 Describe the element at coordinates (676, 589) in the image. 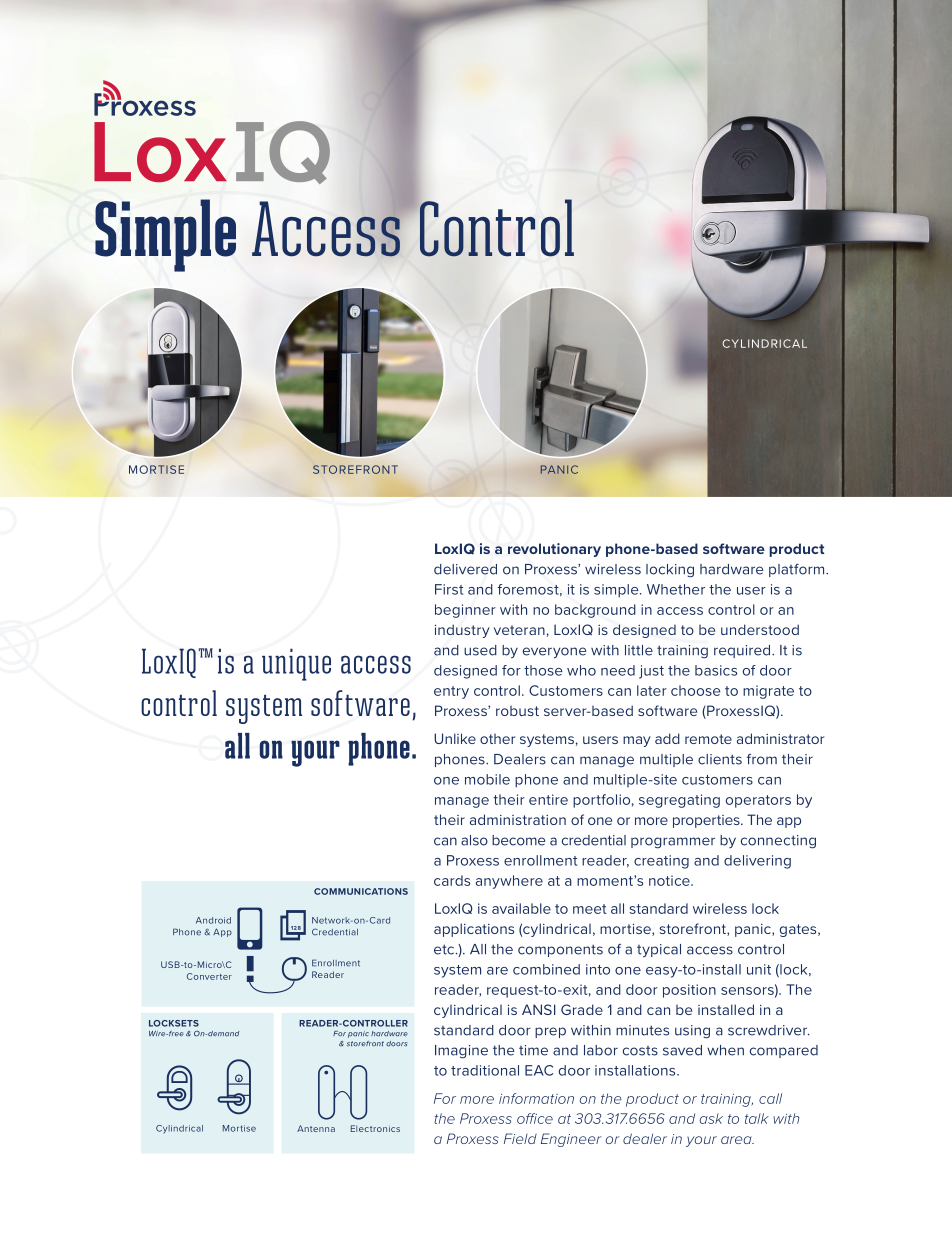

I see `Whether` at that location.
